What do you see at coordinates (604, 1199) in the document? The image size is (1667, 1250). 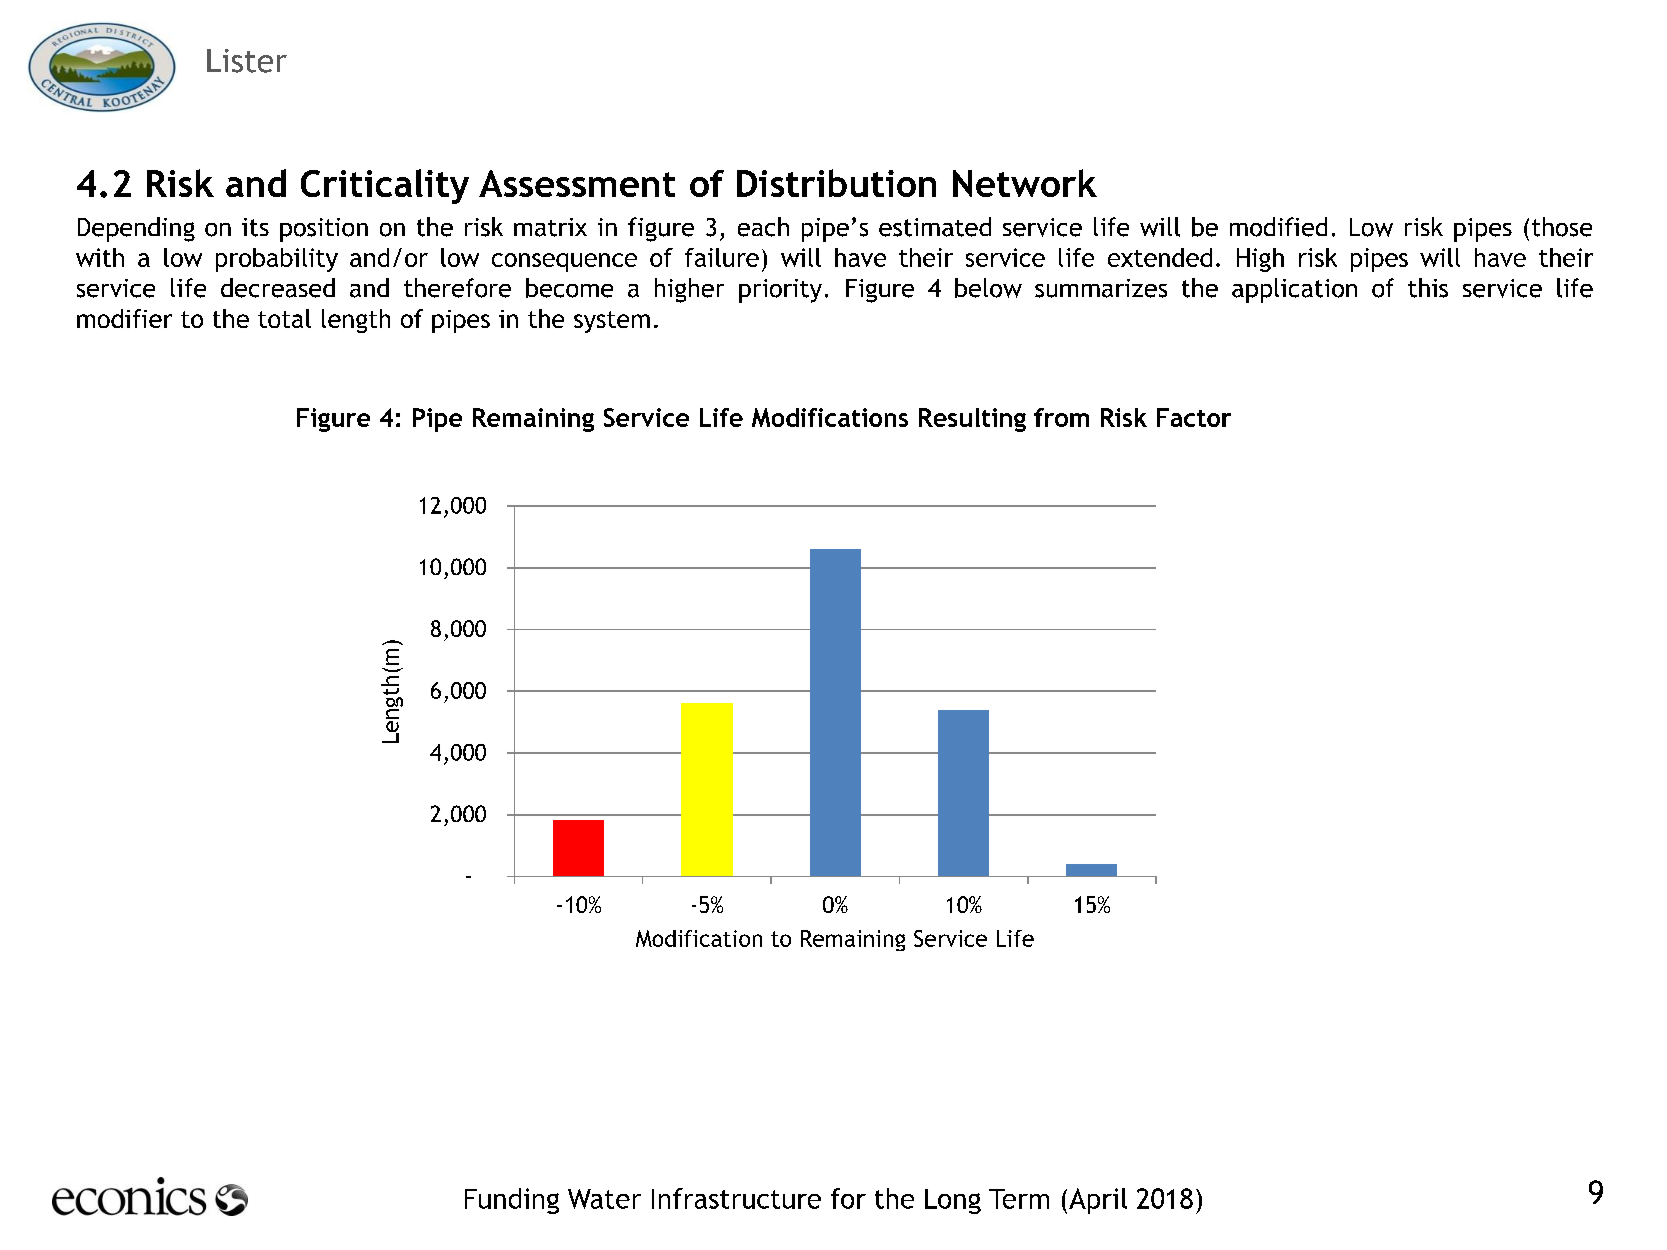 I see `Water` at bounding box center [604, 1199].
